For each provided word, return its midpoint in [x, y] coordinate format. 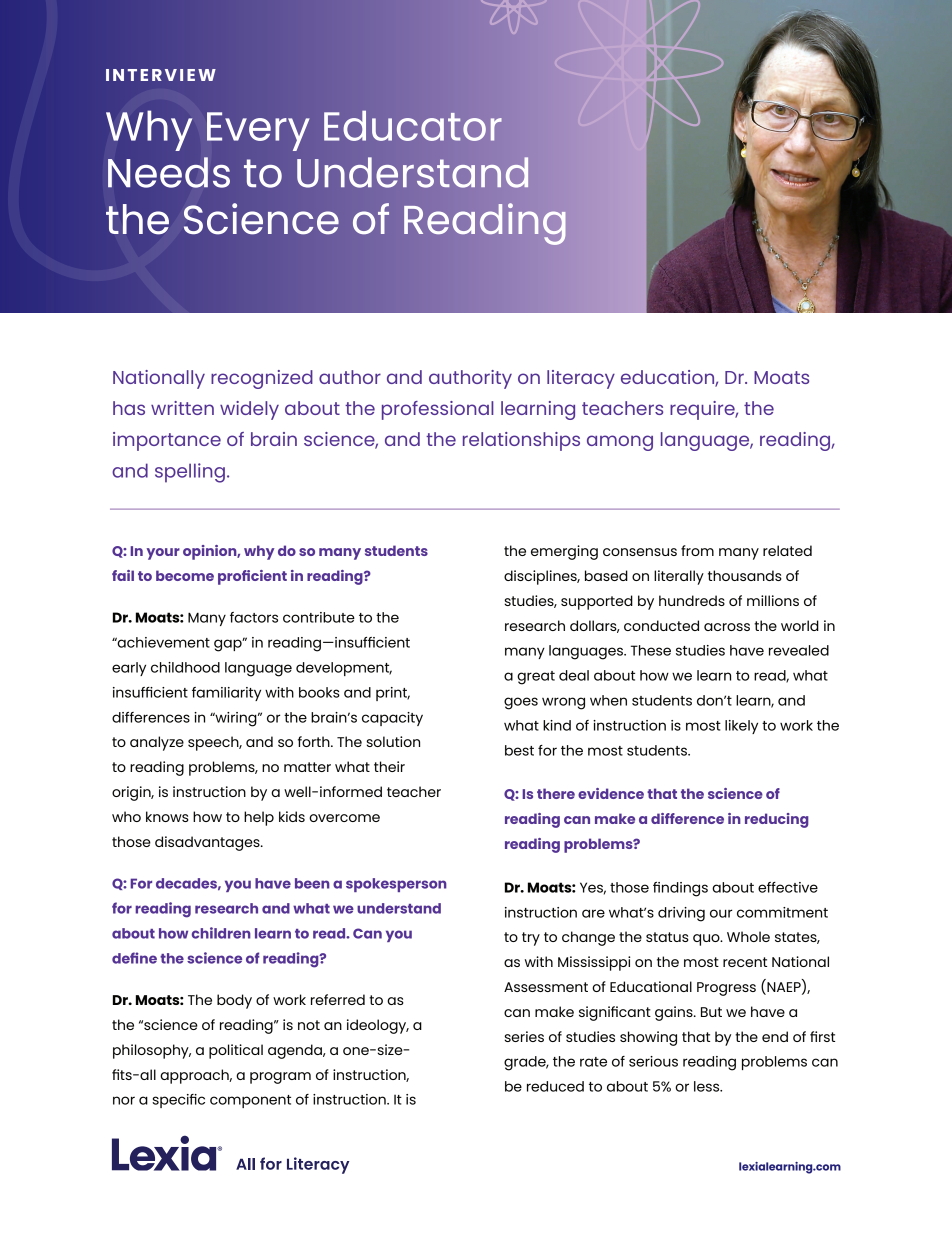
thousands [745, 575]
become [185, 575]
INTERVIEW [161, 75]
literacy [581, 379]
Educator [413, 126]
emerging [564, 552]
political [236, 1051]
